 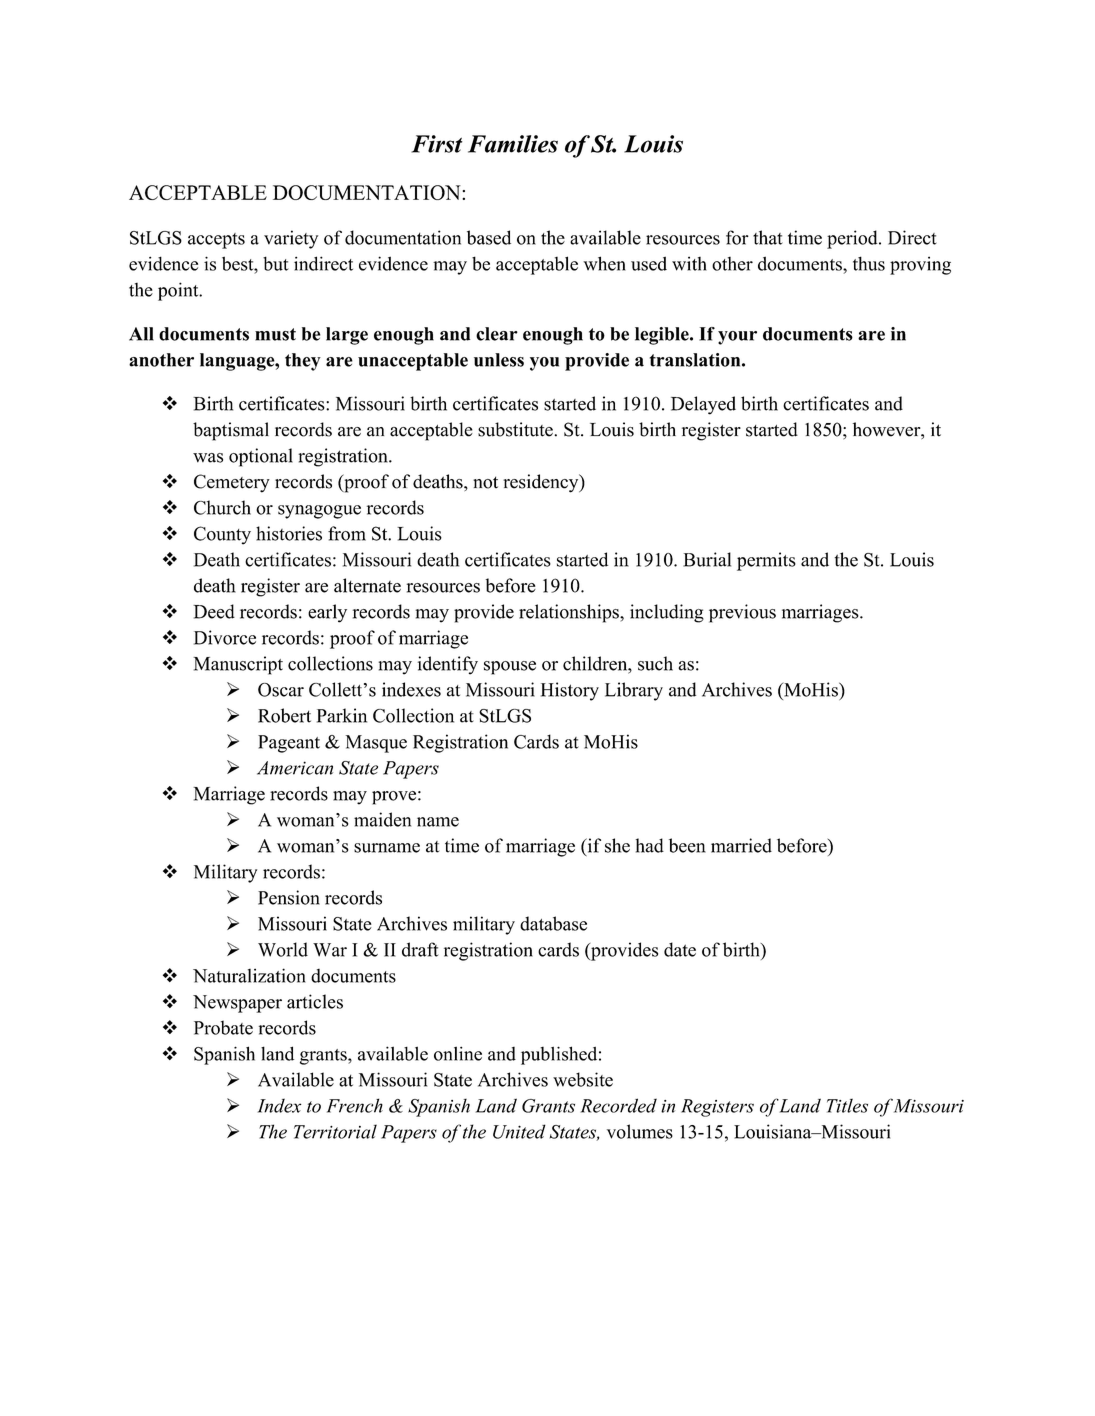 What do you see at coordinates (295, 768) in the screenshot?
I see `American` at bounding box center [295, 768].
